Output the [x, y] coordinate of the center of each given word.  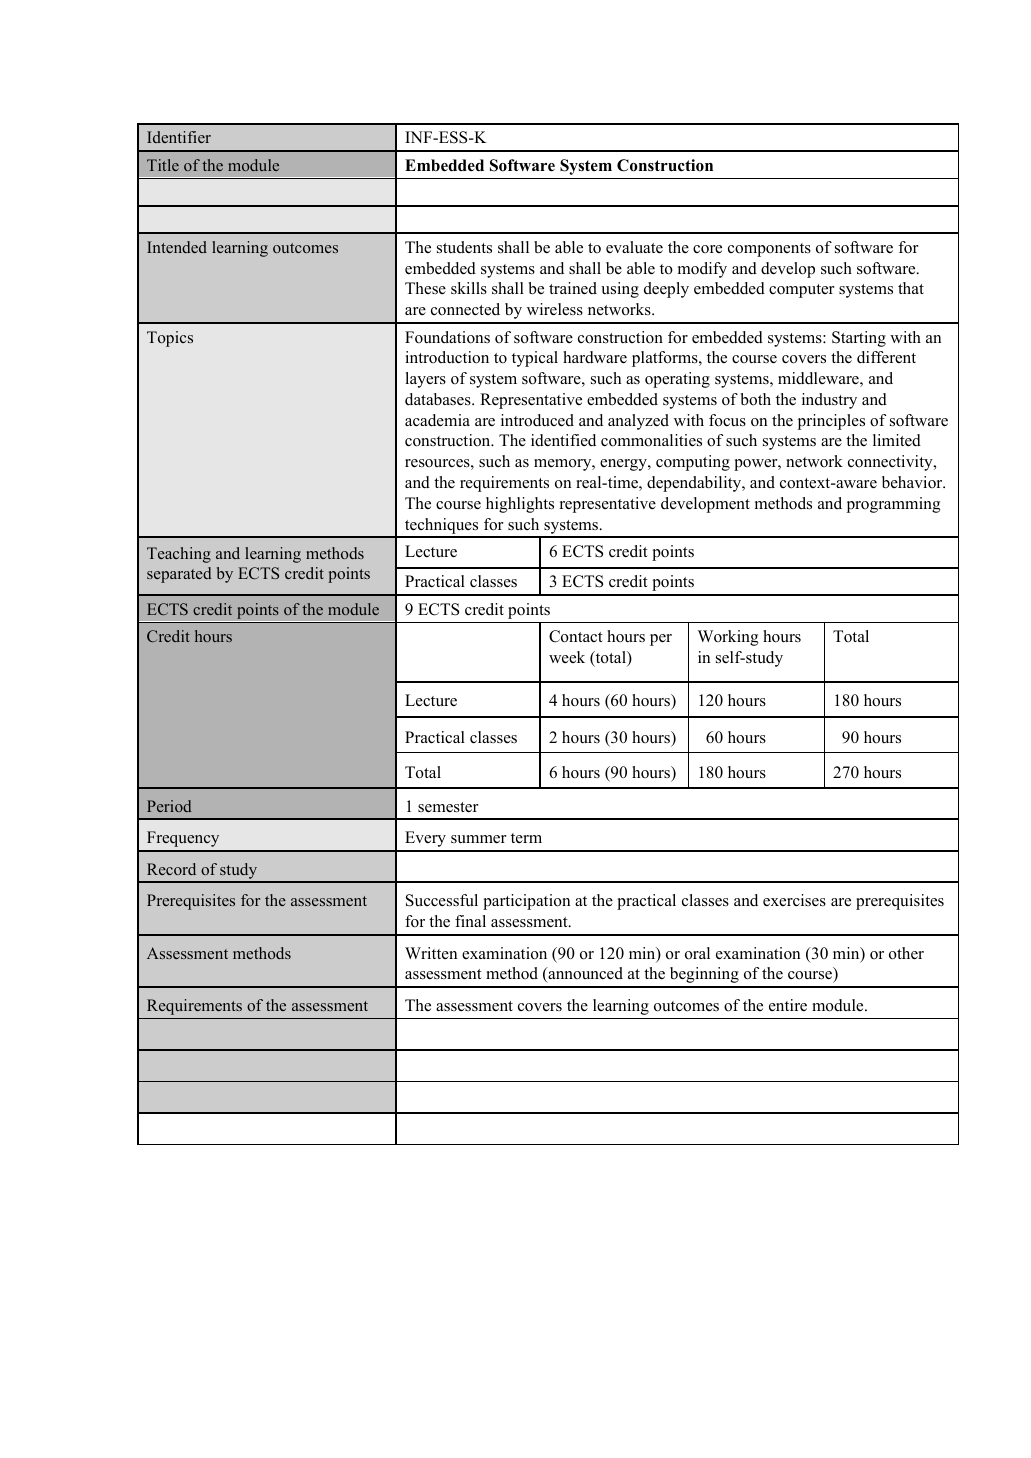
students [464, 247]
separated [179, 575]
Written [431, 953]
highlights [520, 505]
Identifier [179, 137]
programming [894, 505]
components [769, 250]
